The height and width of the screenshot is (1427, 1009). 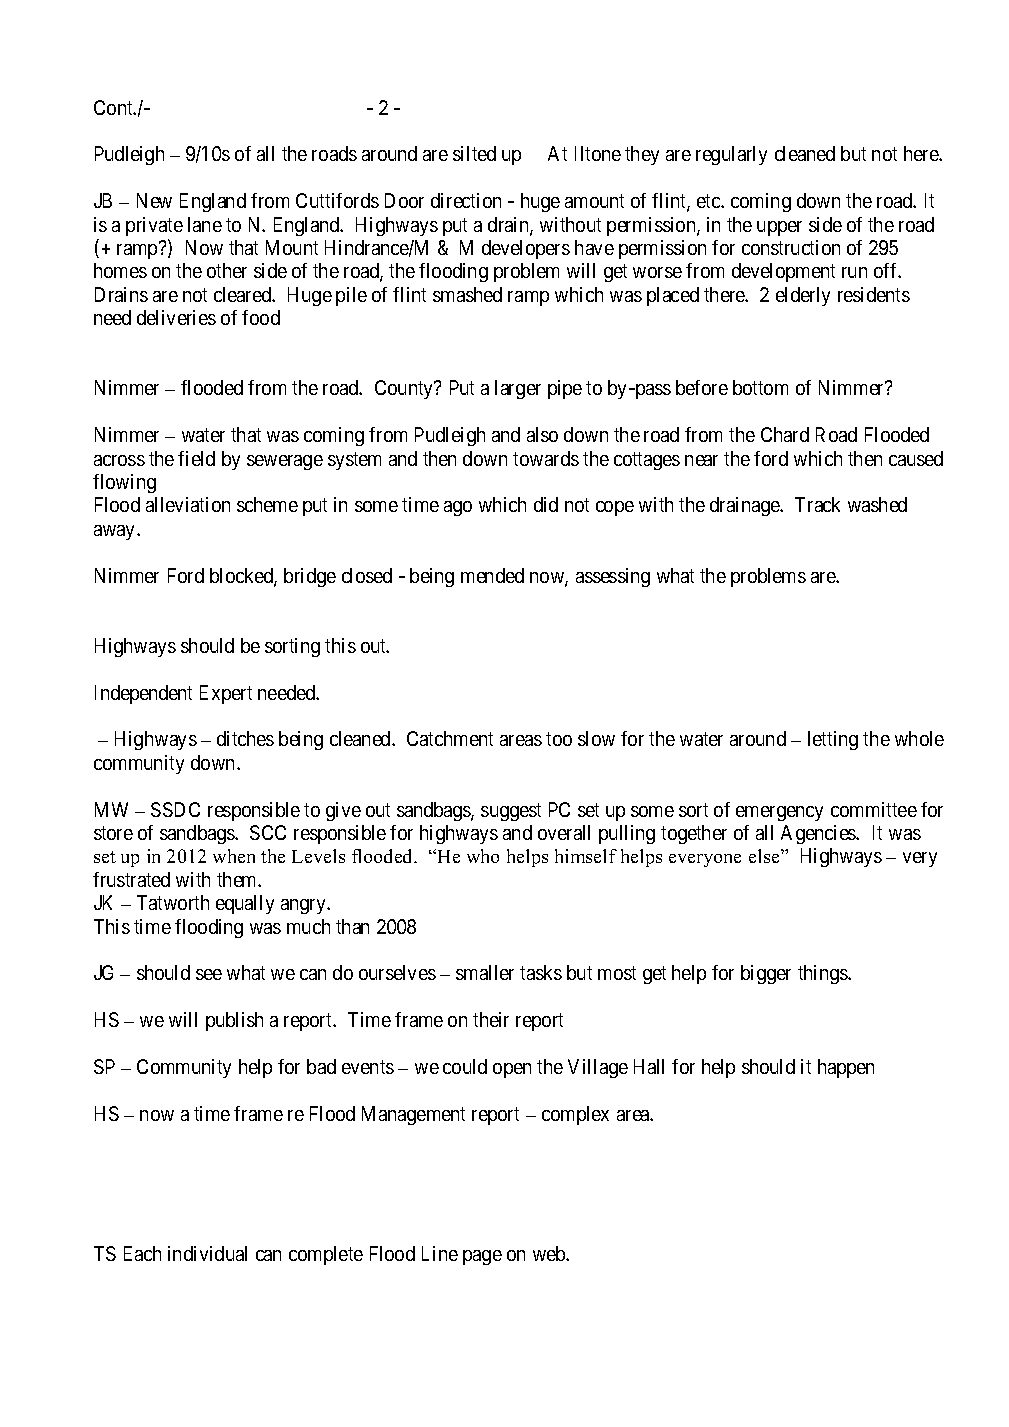 I want to click on upper, so click(x=779, y=228).
